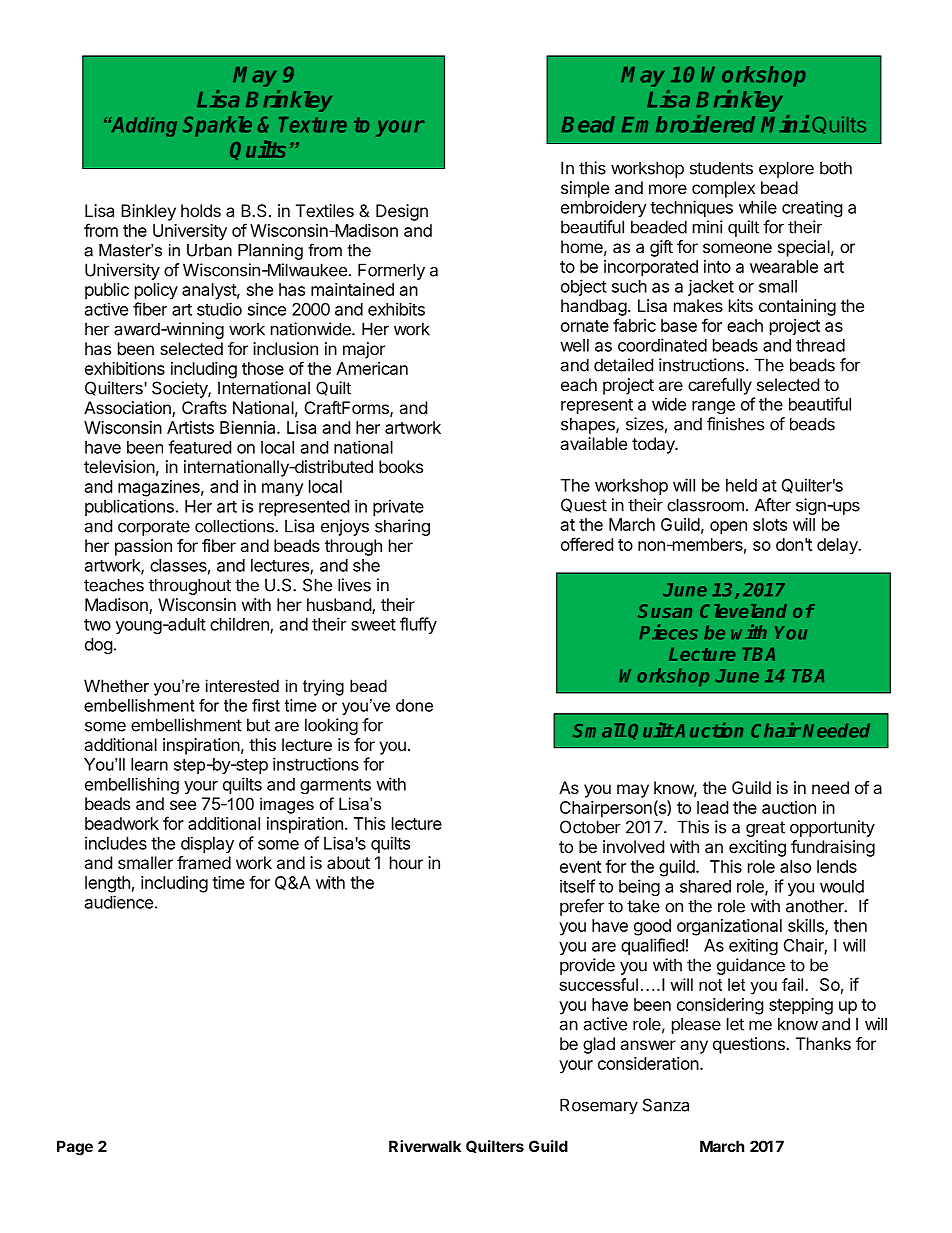 The height and width of the image is (1233, 952). Describe the element at coordinates (414, 705) in the image. I see `done` at that location.
